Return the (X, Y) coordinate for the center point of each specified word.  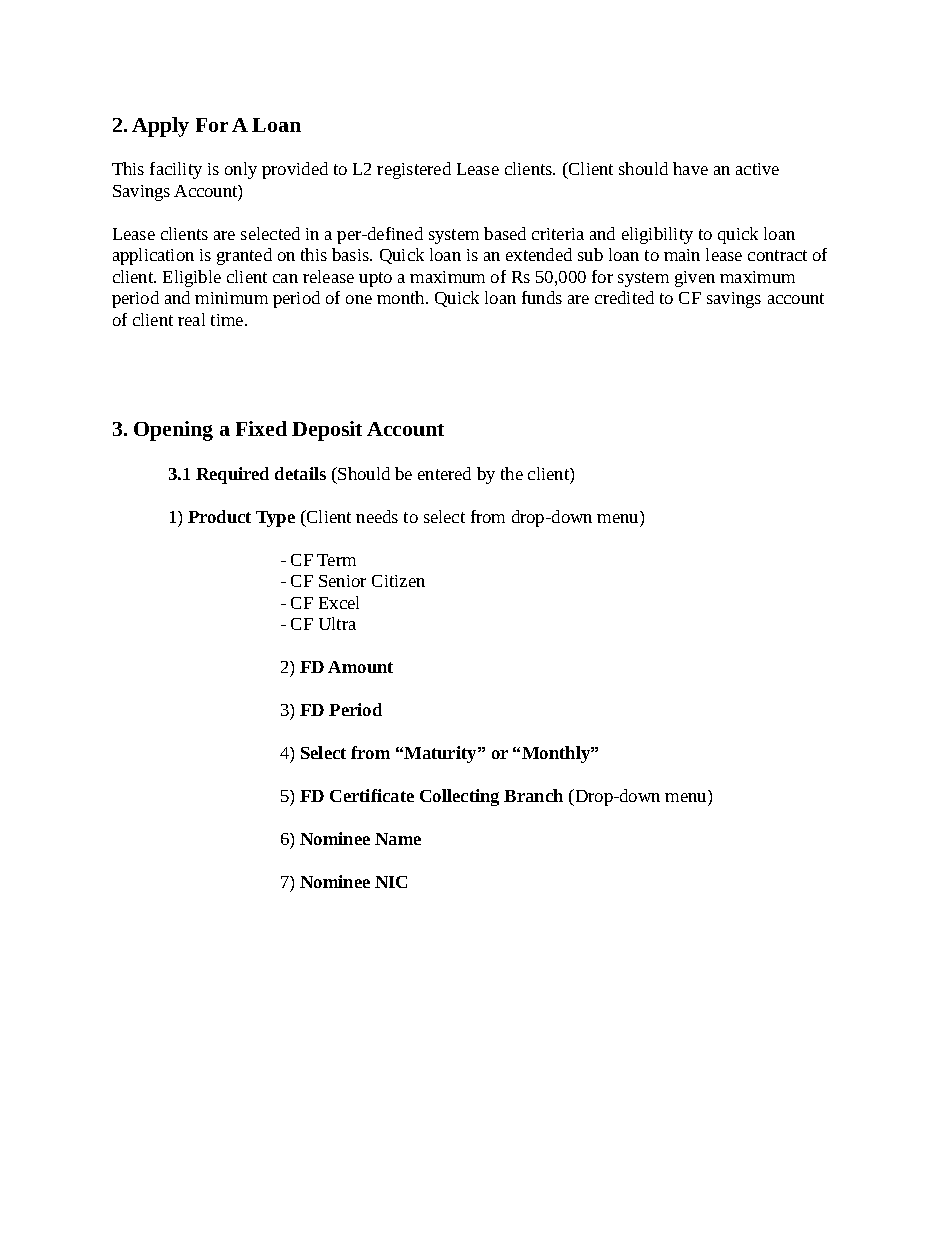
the (512, 473)
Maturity (440, 754)
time (228, 320)
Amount (360, 667)
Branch (533, 795)
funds (542, 297)
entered (444, 473)
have (690, 168)
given (695, 279)
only (241, 170)
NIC (391, 882)
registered (414, 170)
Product (219, 516)
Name (398, 839)
